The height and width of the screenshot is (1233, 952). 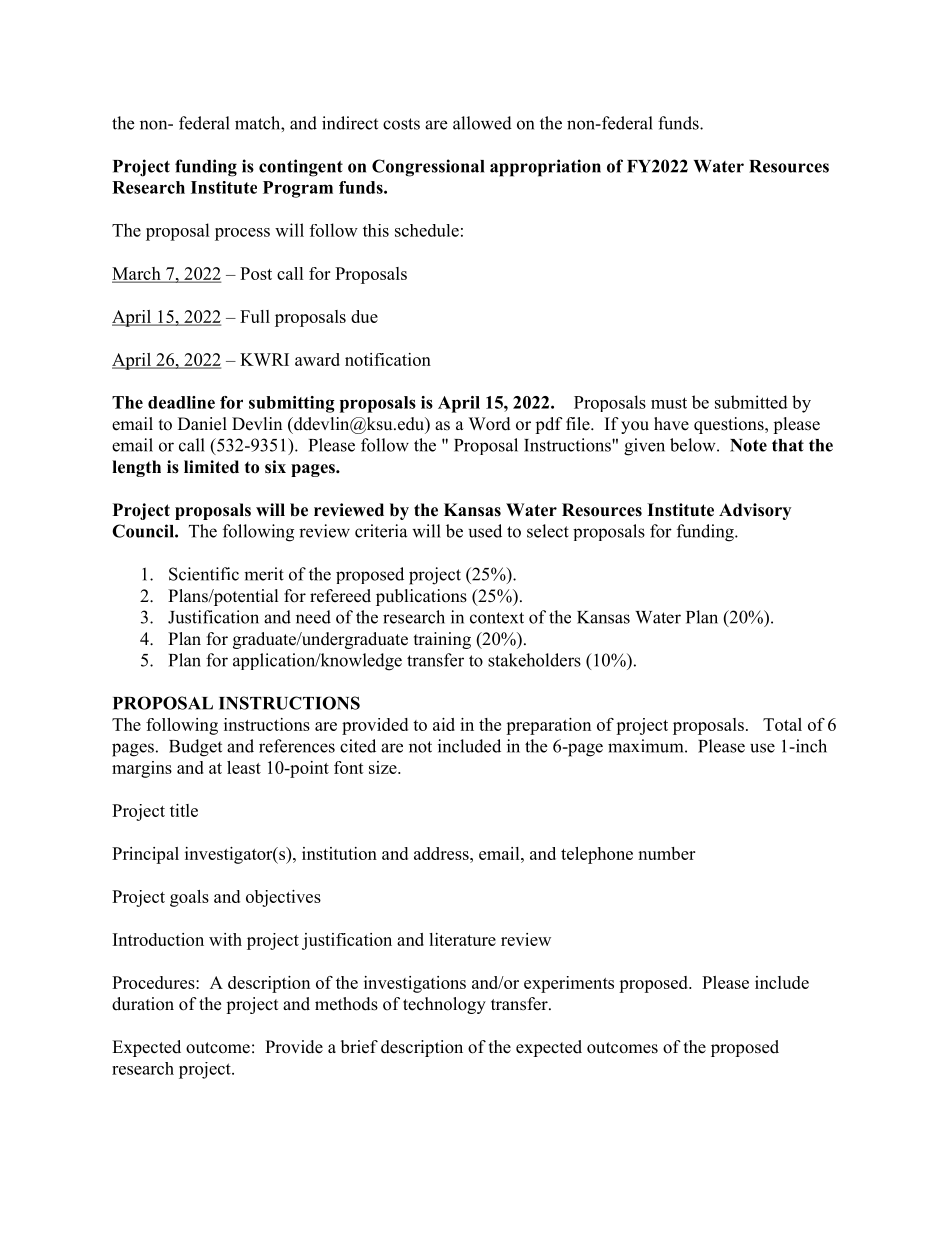 I want to click on notification, so click(x=388, y=359).
